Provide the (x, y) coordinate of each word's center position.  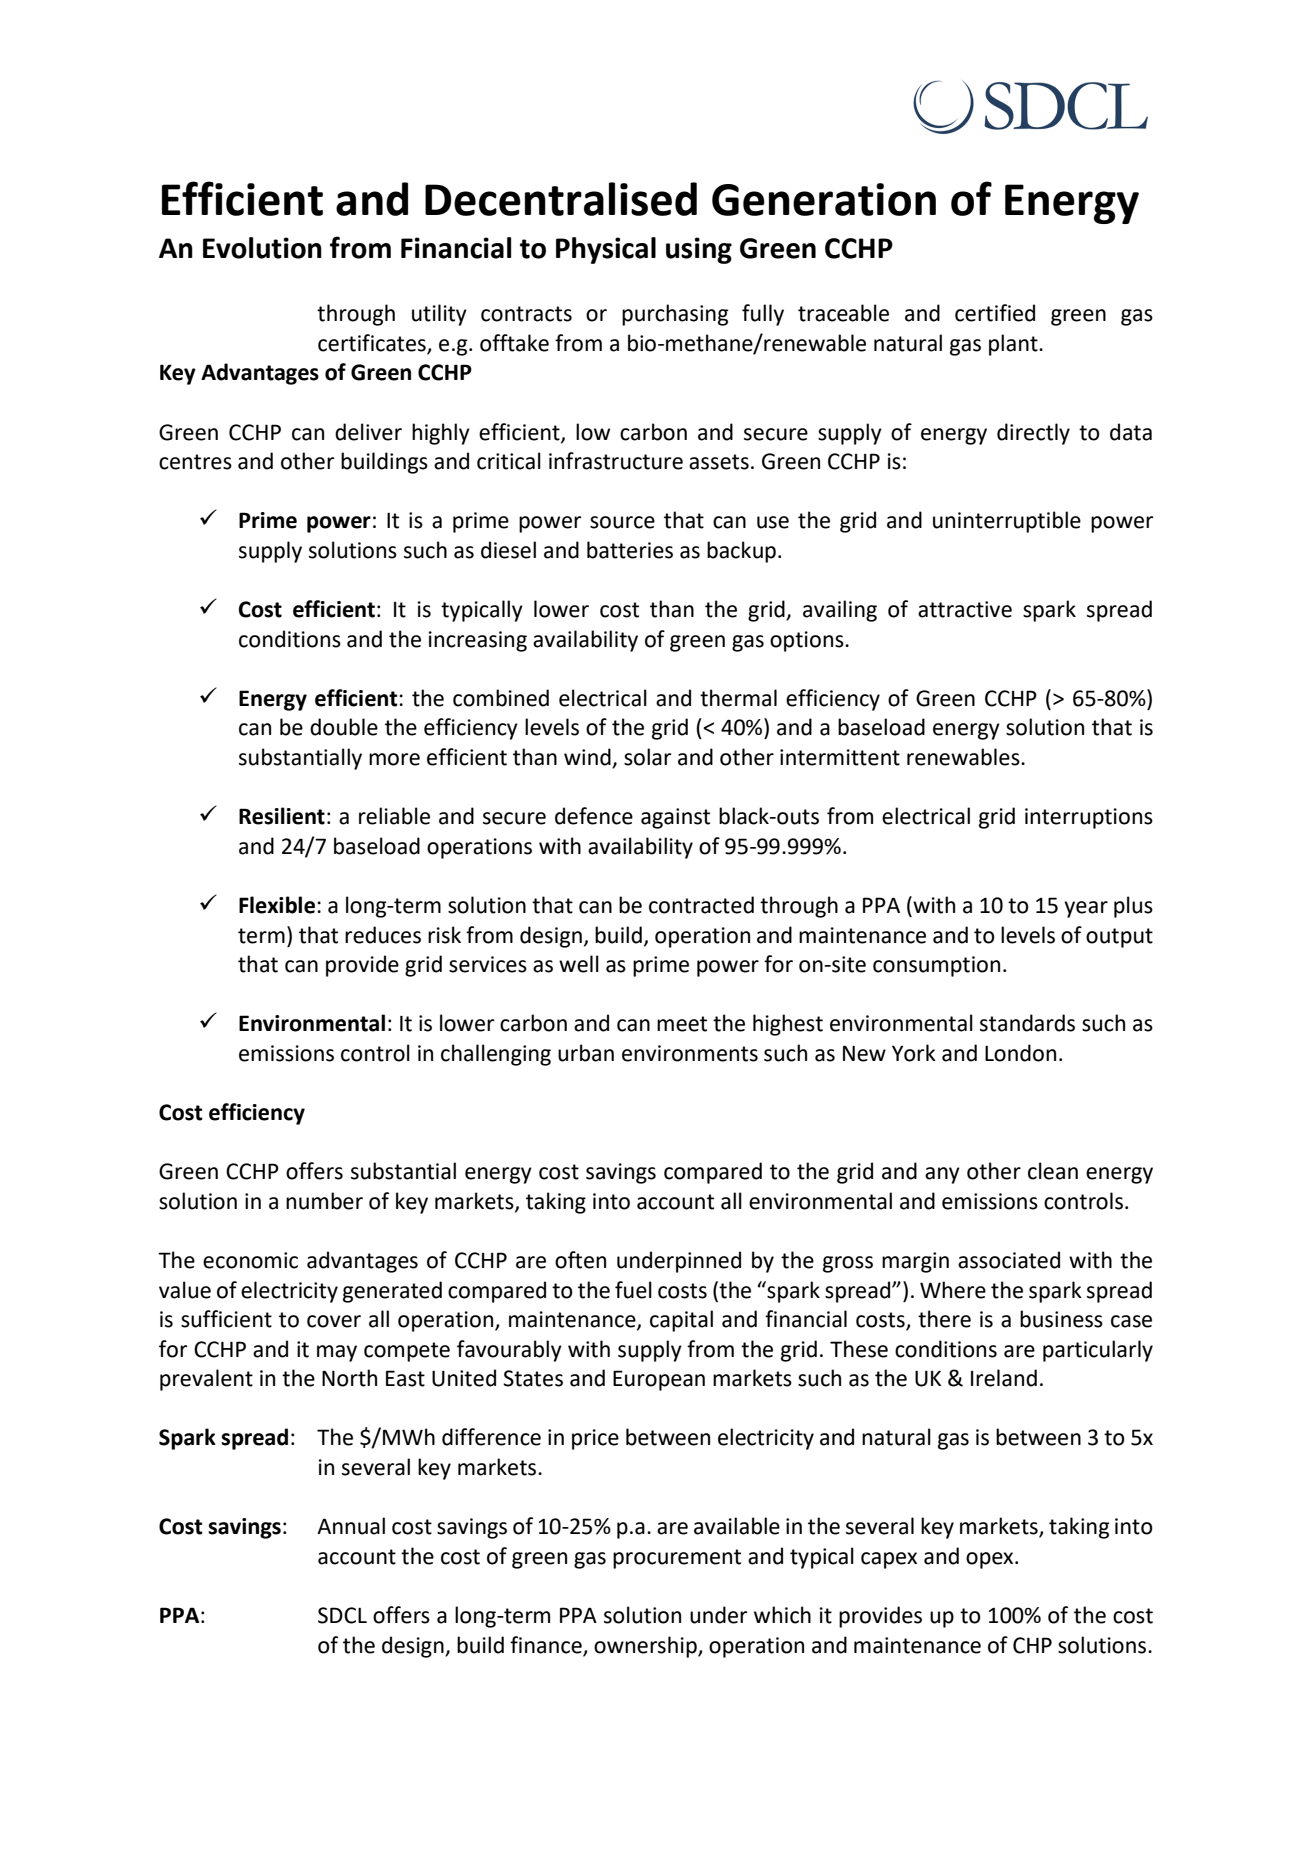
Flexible (278, 905)
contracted (701, 905)
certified (995, 313)
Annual (351, 1526)
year (1086, 909)
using (699, 250)
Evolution (262, 248)
